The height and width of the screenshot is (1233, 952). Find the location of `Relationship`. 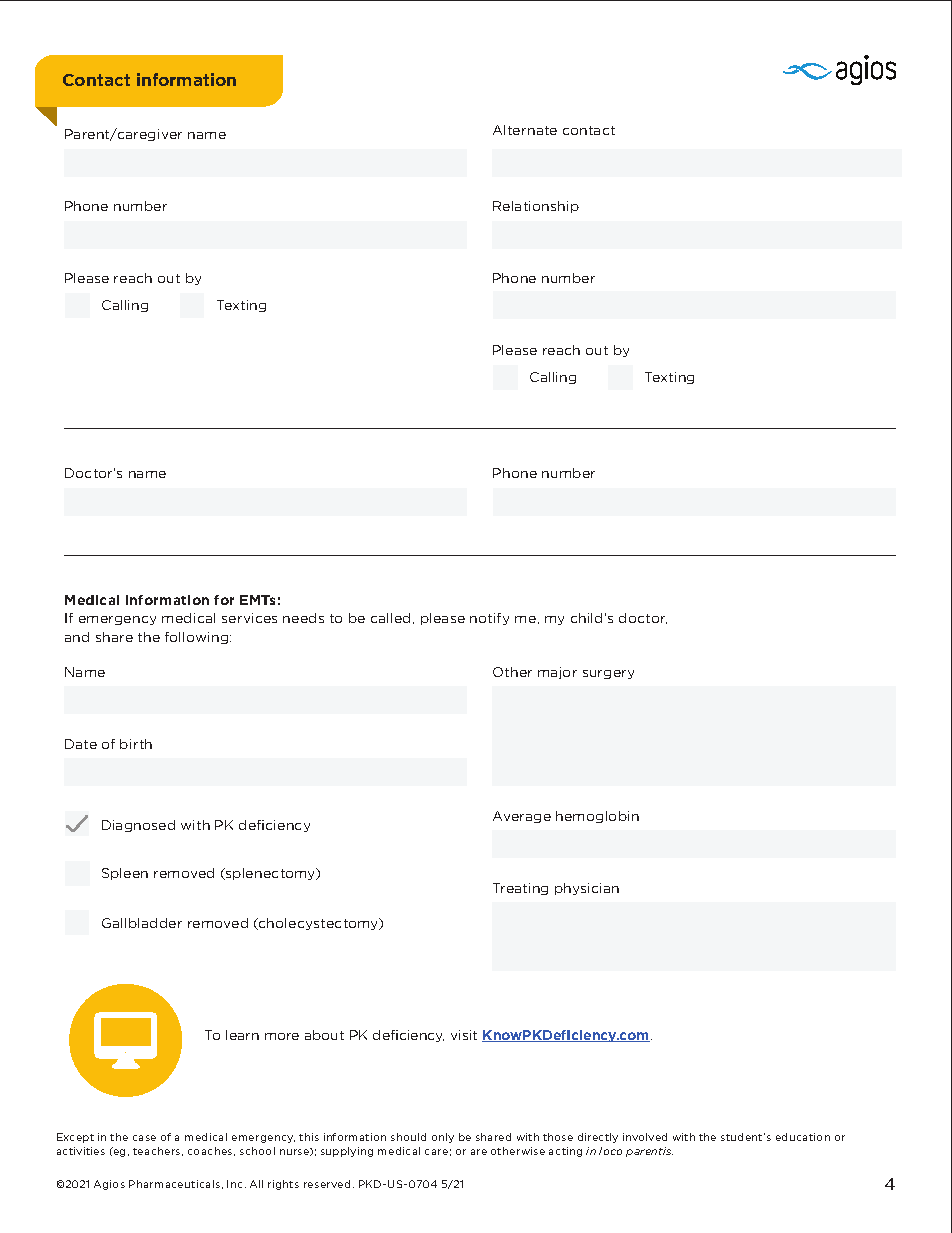

Relationship is located at coordinates (536, 207).
